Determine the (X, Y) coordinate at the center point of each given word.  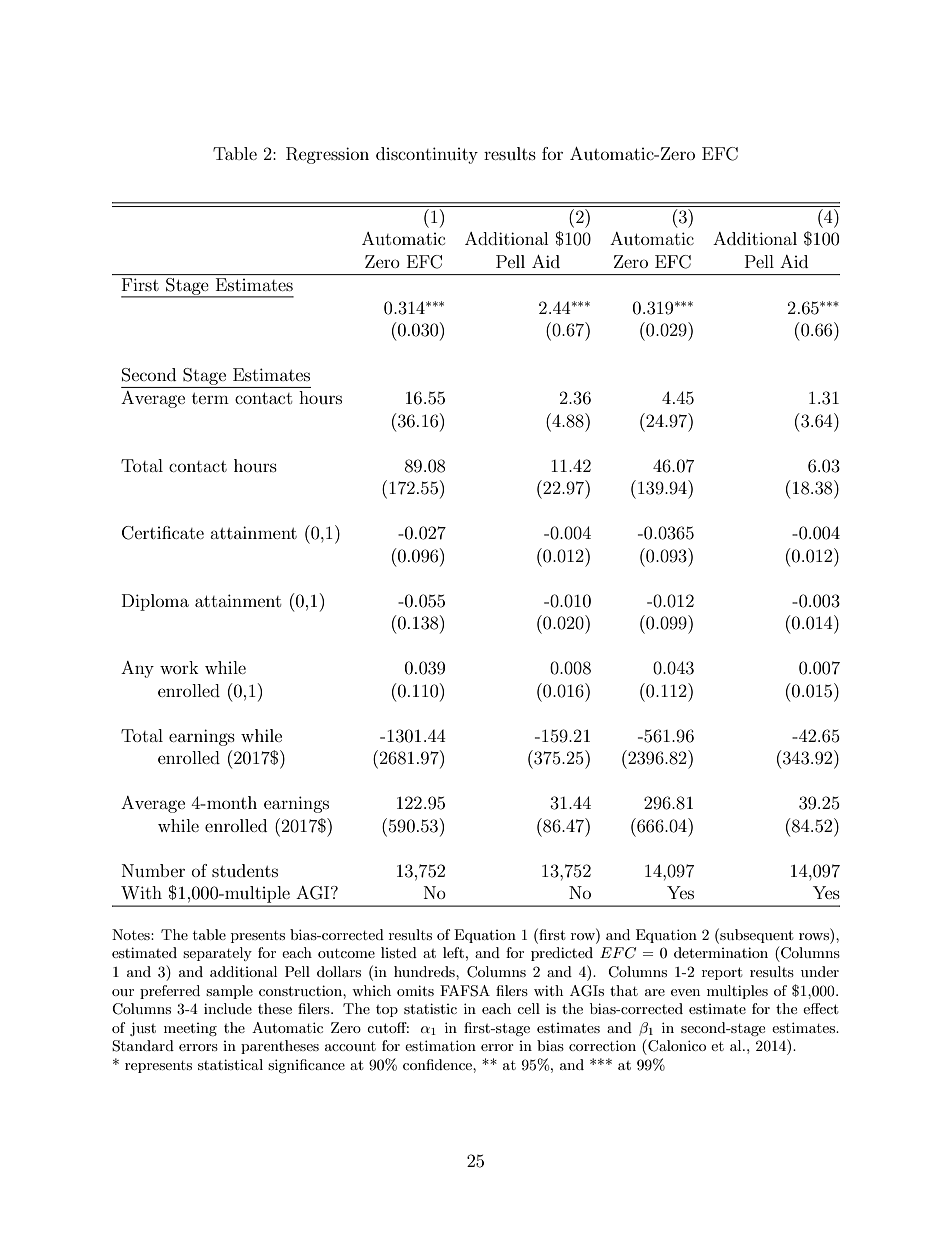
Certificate (163, 533)
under (820, 971)
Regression (327, 155)
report (722, 973)
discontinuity (427, 155)
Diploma (155, 602)
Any (137, 669)
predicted (562, 954)
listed (399, 952)
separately (217, 954)
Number (153, 870)
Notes (132, 934)
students (245, 870)
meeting (190, 1029)
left (453, 952)
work (179, 667)
